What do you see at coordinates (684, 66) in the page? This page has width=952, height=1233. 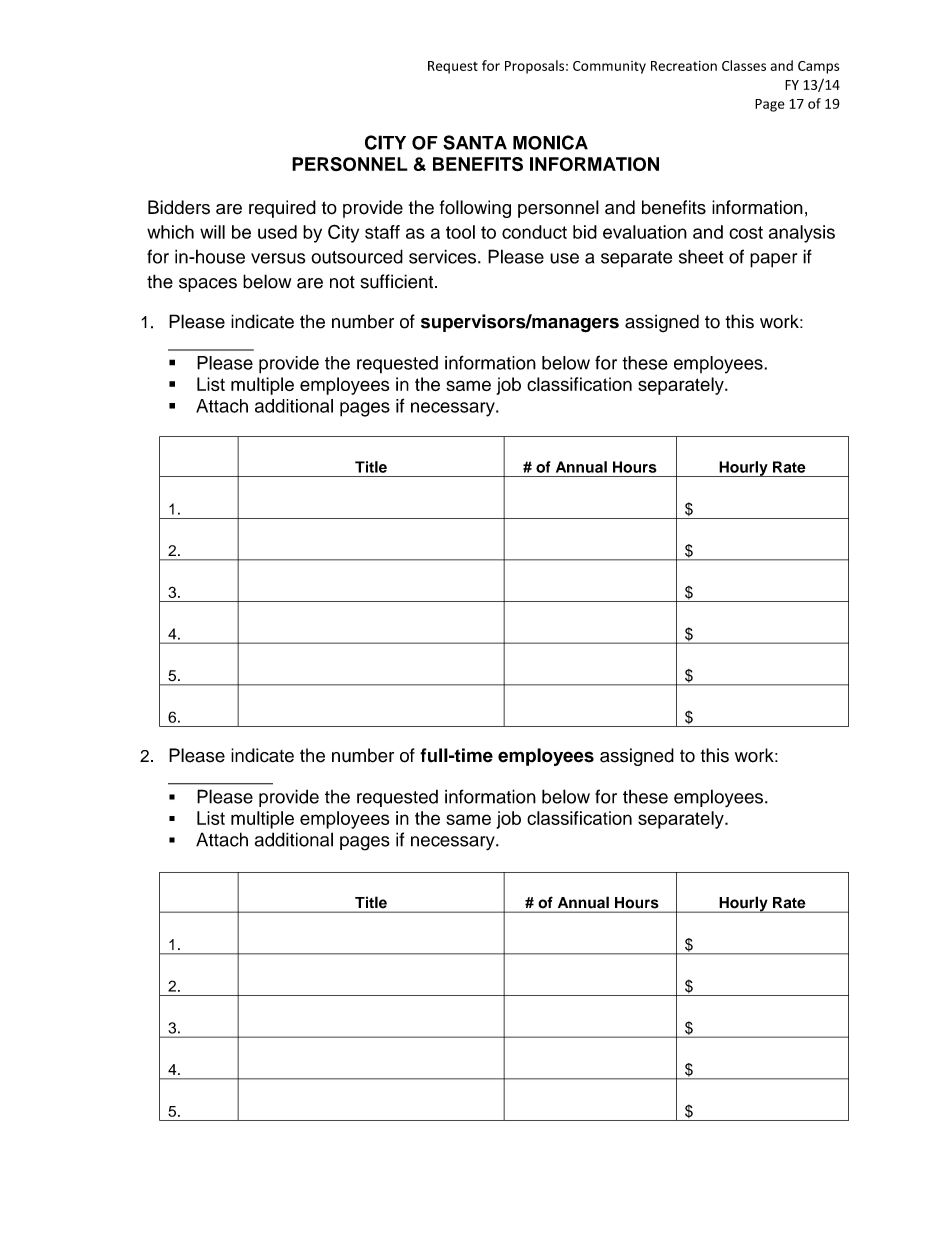 I see `Recreation` at bounding box center [684, 66].
